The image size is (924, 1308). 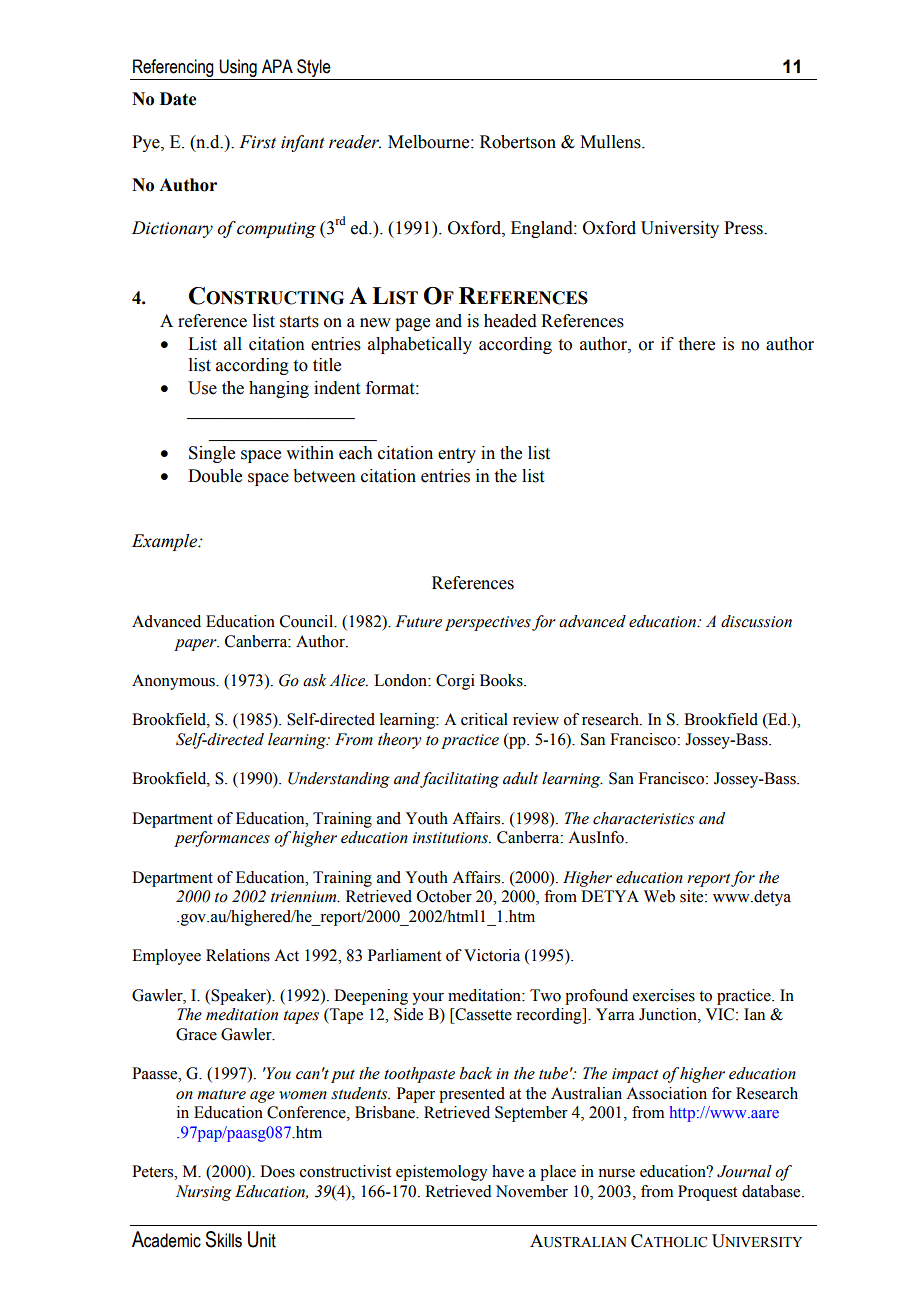 What do you see at coordinates (212, 454) in the screenshot?
I see `Single` at bounding box center [212, 454].
